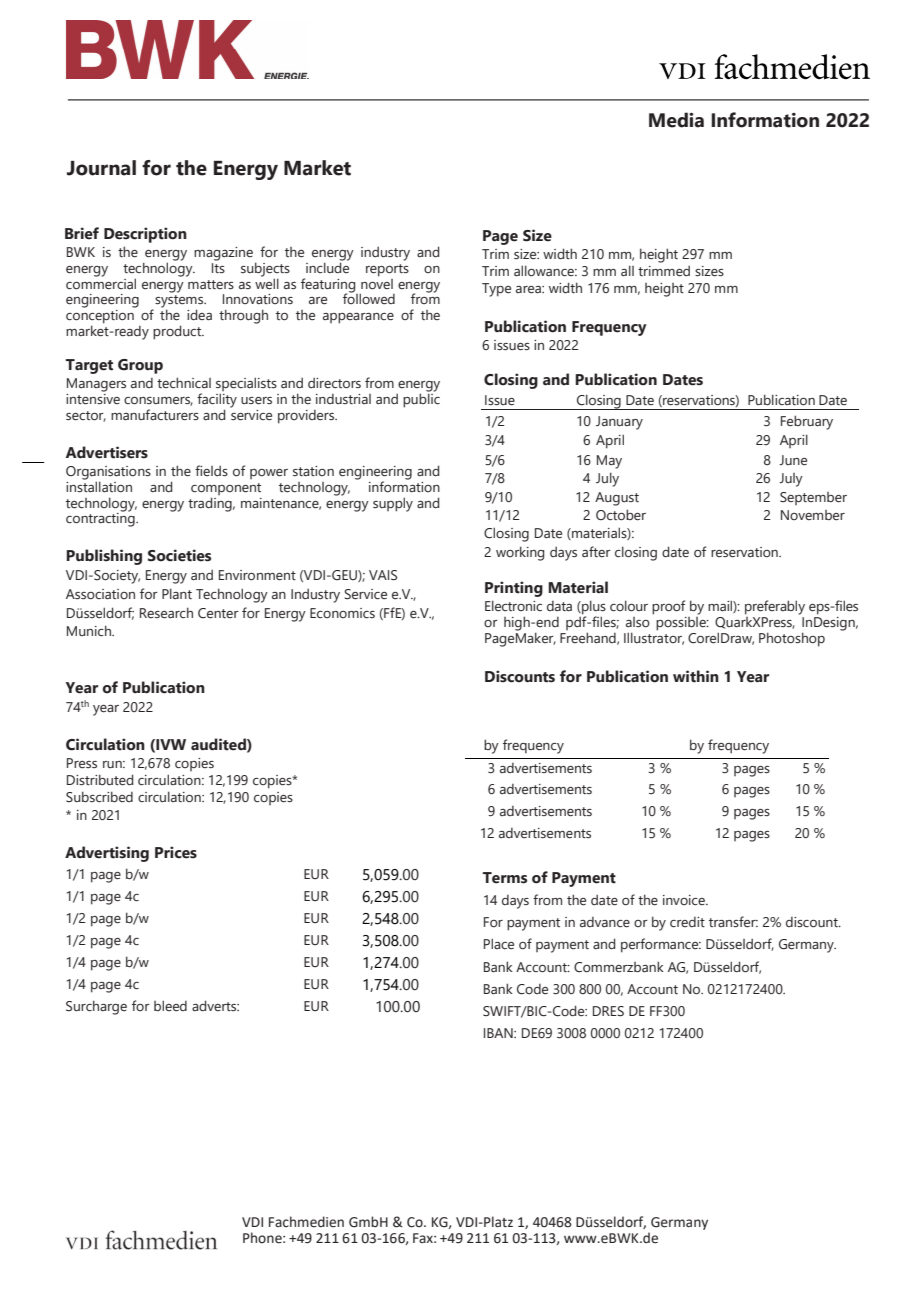 The width and height of the page is (924, 1308). What do you see at coordinates (499, 1033) in the page?
I see `IBAN` at bounding box center [499, 1033].
